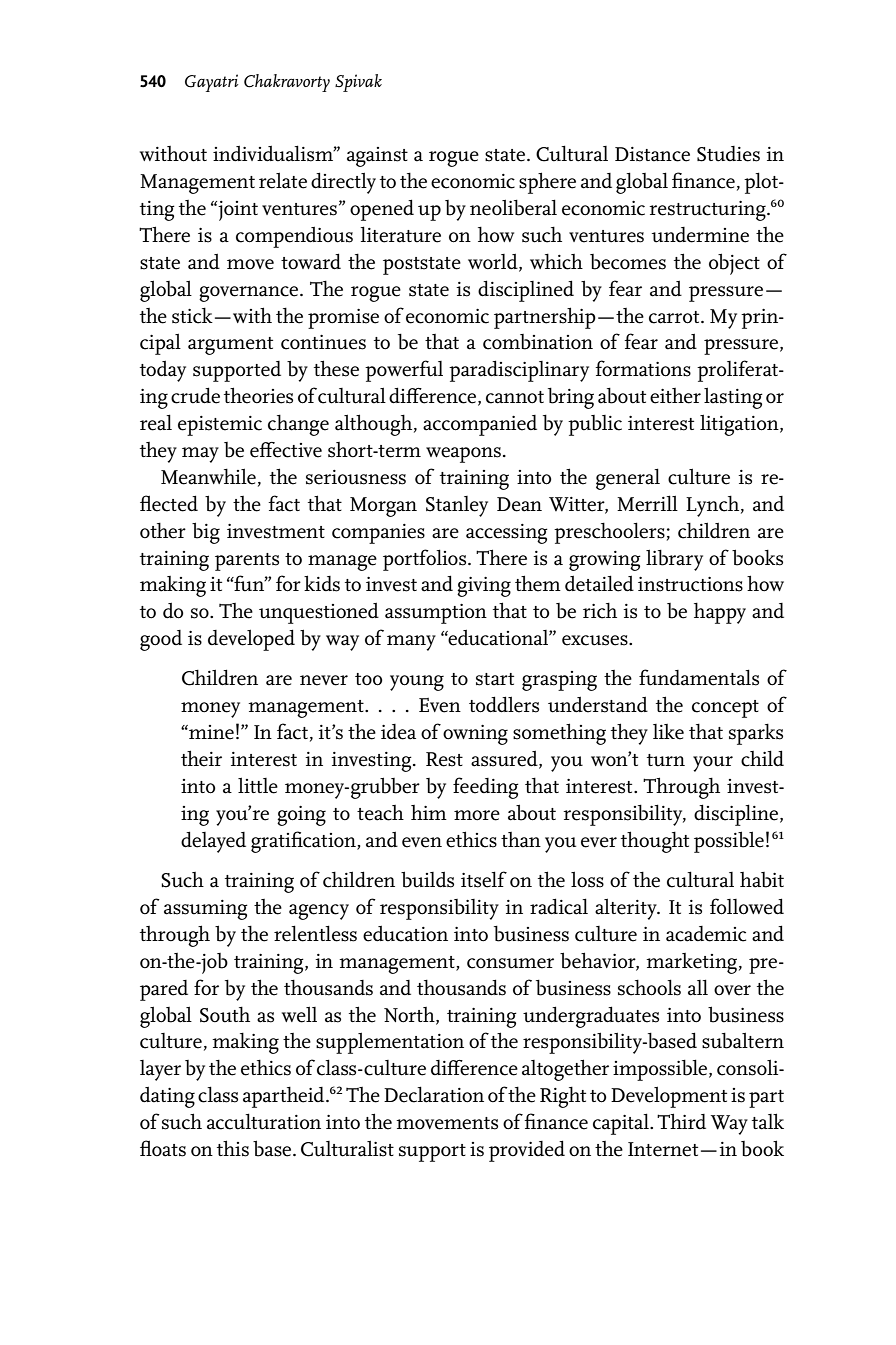  What do you see at coordinates (728, 154) in the screenshot?
I see `Studies` at bounding box center [728, 154].
